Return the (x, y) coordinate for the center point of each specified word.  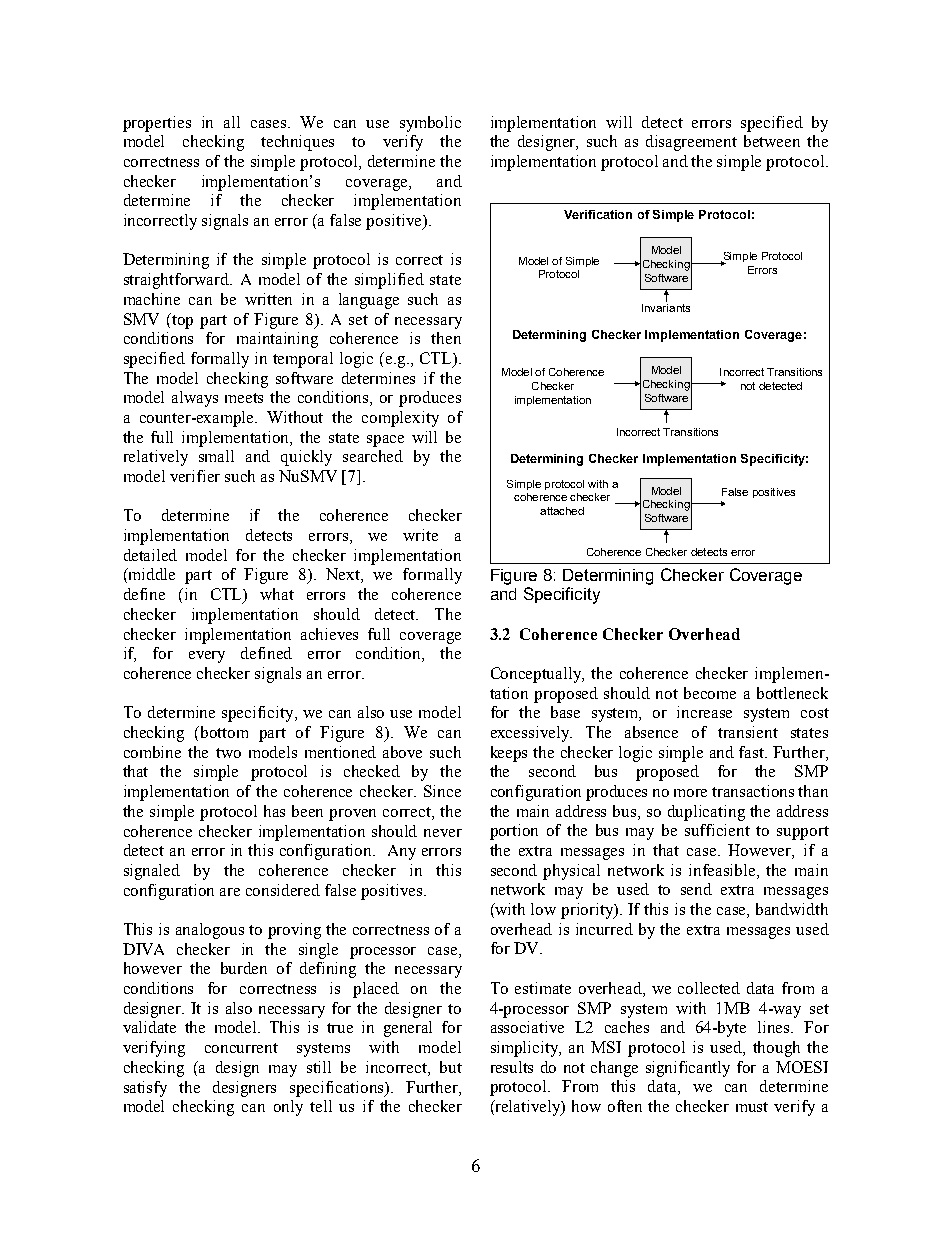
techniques (297, 143)
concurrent (241, 1048)
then (446, 338)
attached (562, 511)
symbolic (430, 124)
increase (704, 712)
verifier (195, 476)
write (420, 535)
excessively (531, 734)
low (543, 909)
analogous (210, 931)
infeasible (723, 871)
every (207, 657)
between (772, 141)
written (268, 299)
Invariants (666, 306)
